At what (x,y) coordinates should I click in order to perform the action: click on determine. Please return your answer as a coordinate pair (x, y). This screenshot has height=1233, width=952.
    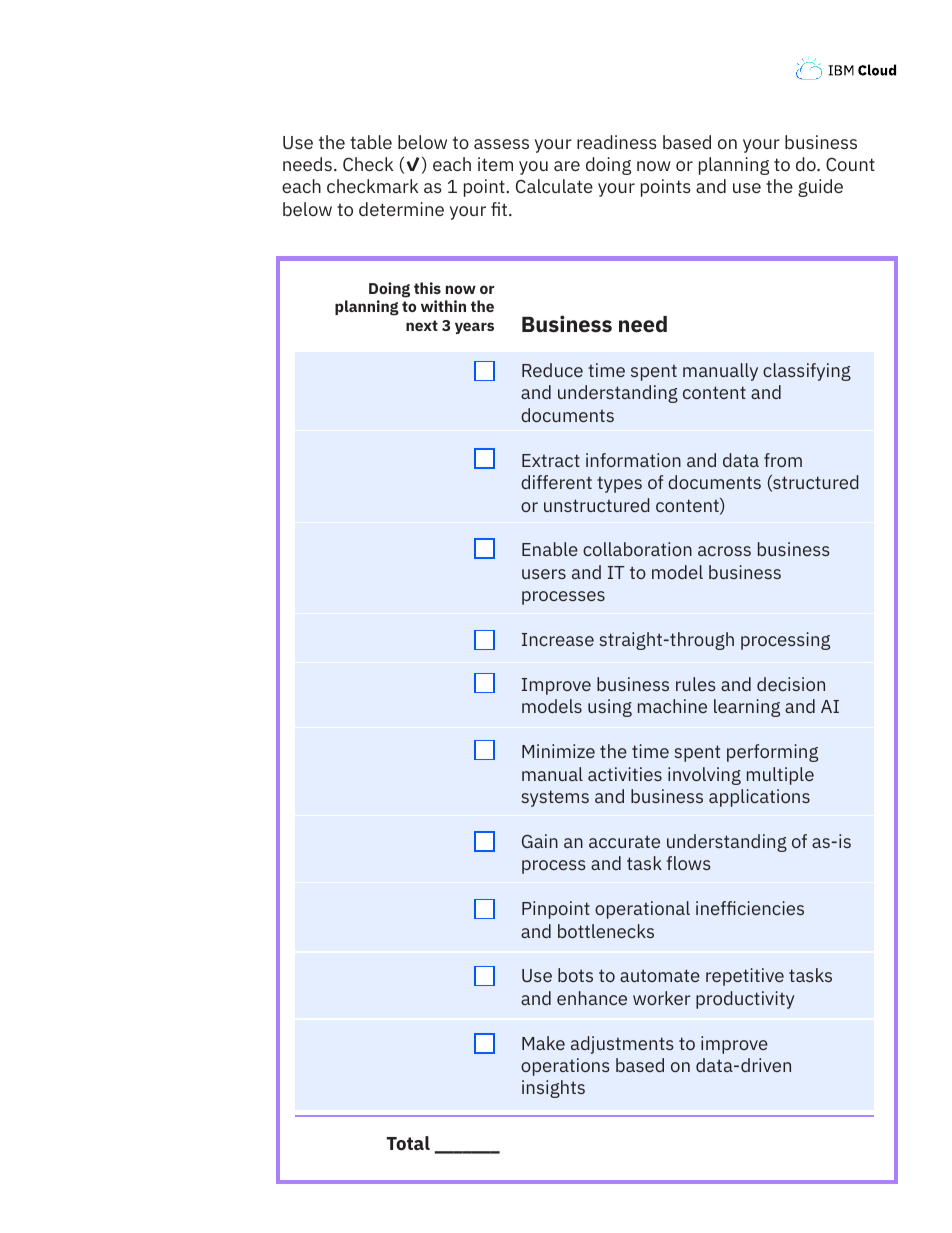
    Looking at the image, I should click on (401, 209).
